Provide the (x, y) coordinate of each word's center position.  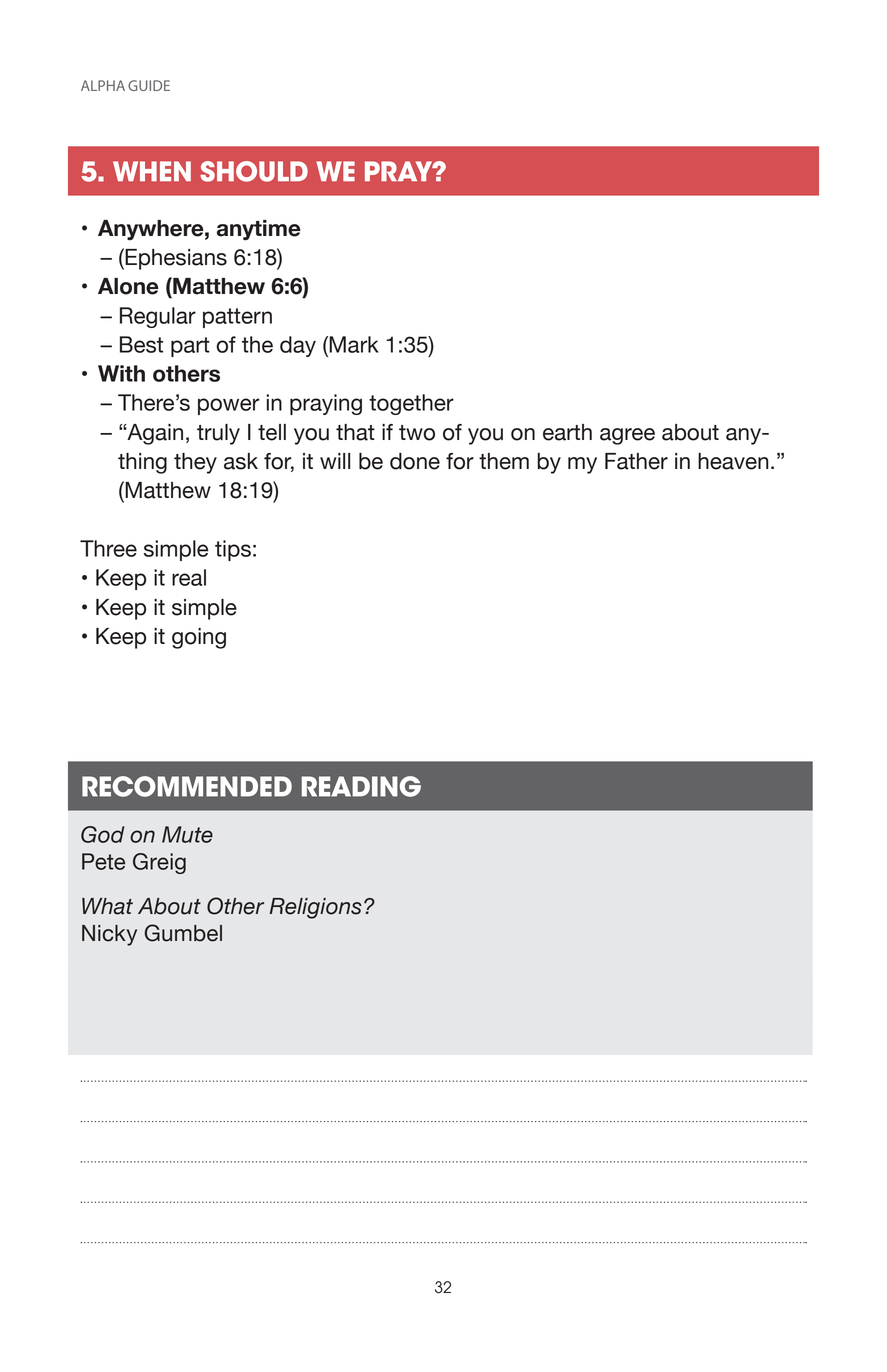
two (417, 433)
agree (627, 436)
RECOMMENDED (187, 786)
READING (361, 786)
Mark (353, 344)
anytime (259, 230)
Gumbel (183, 933)
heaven (733, 461)
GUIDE (149, 85)
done (415, 461)
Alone (128, 286)
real (189, 577)
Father (636, 461)
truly (218, 434)
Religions (315, 908)
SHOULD (254, 171)
